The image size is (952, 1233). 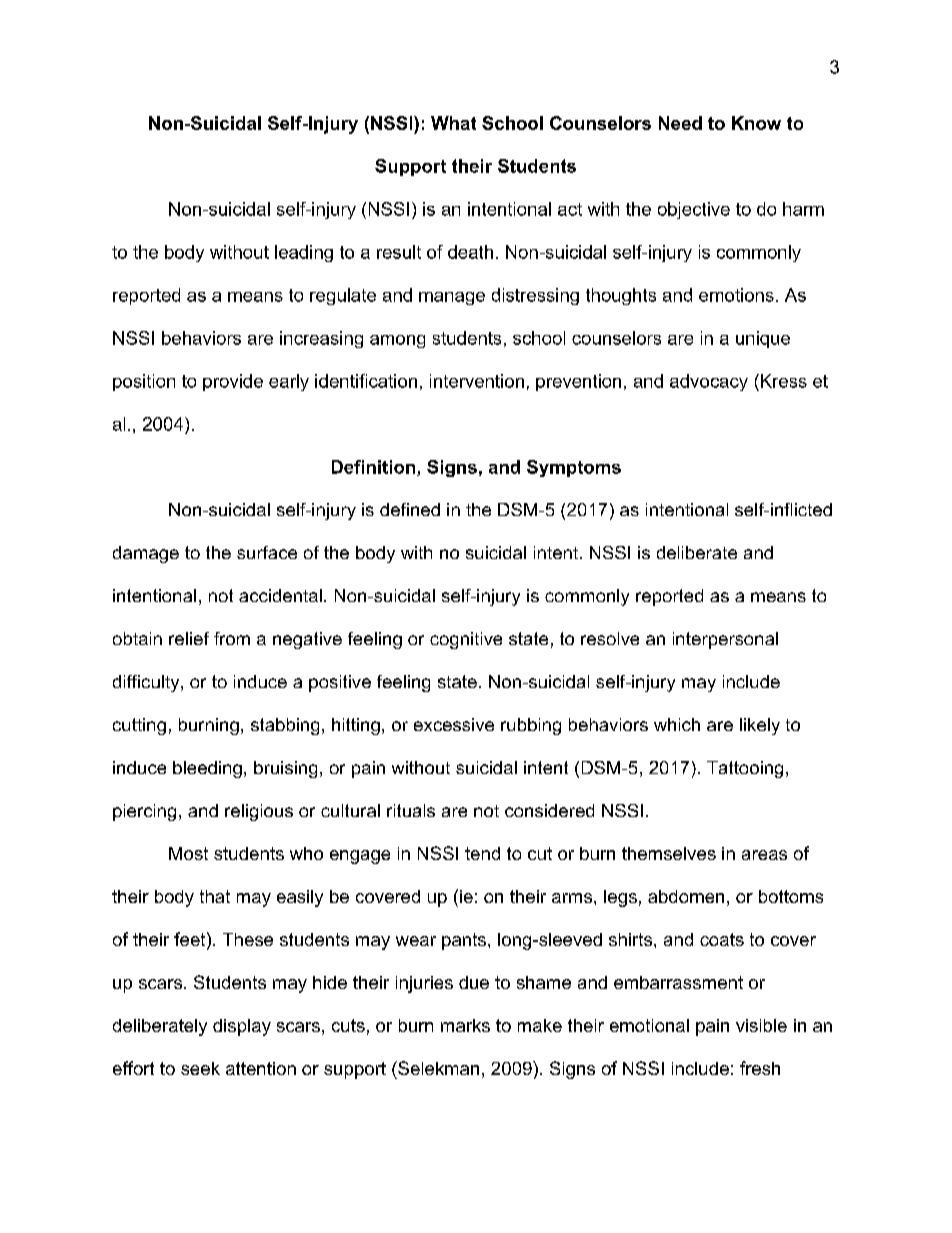 I want to click on interpersonal, so click(x=725, y=640).
